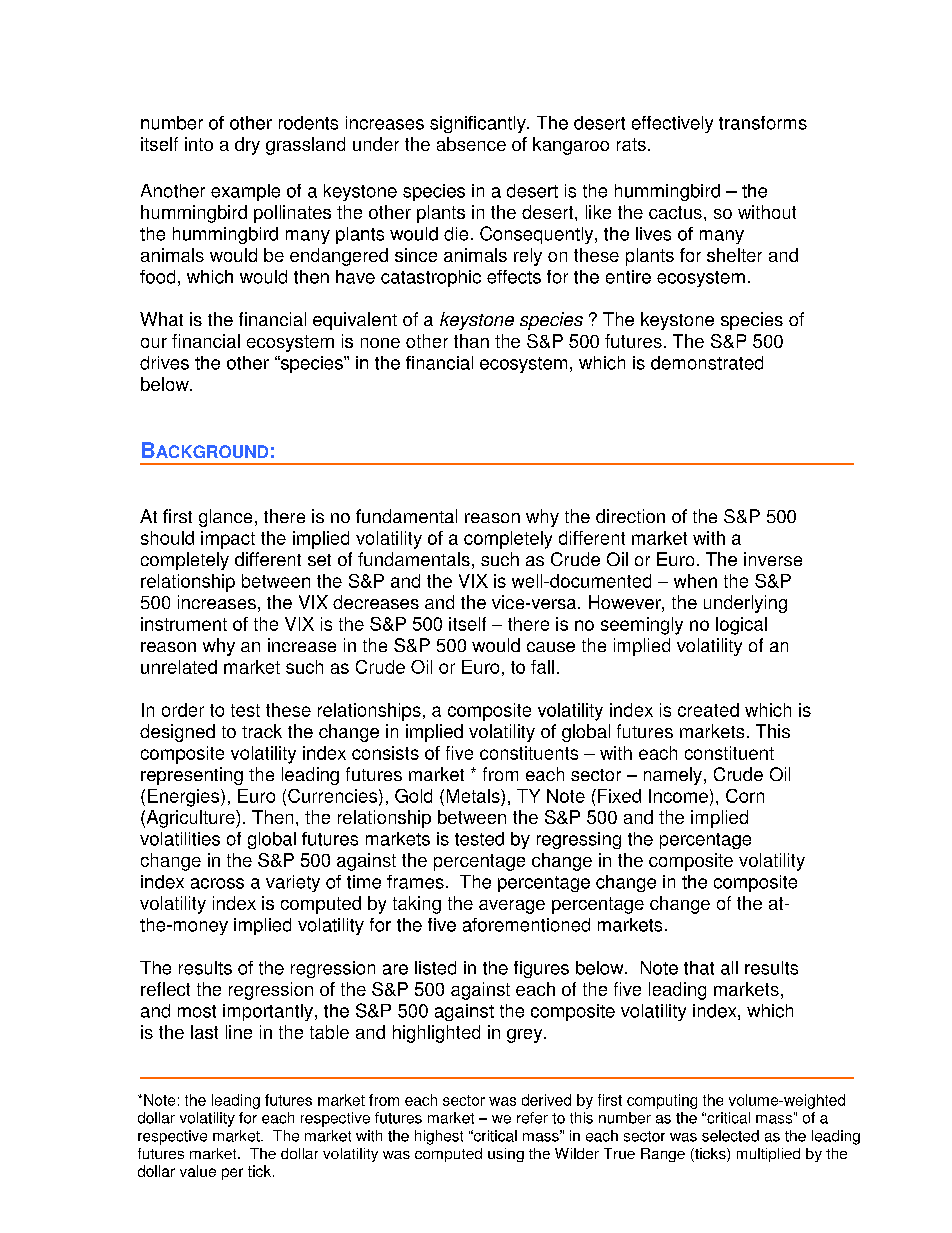  Describe the element at coordinates (198, 1171) in the document. I see `value` at that location.
